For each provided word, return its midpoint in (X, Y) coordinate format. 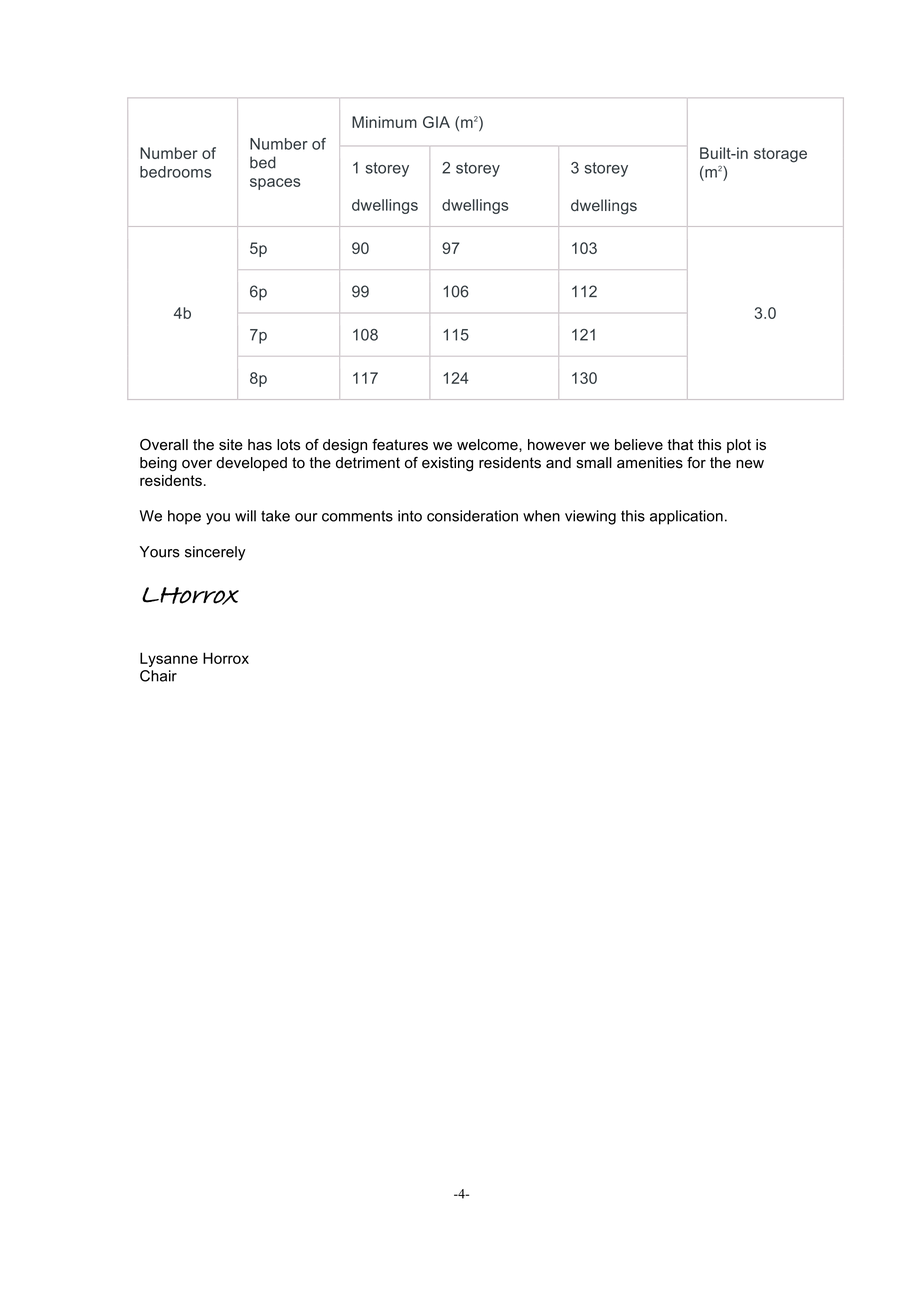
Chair (158, 676)
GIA (436, 122)
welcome (488, 445)
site (231, 445)
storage (780, 155)
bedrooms (175, 172)
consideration (472, 516)
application (686, 517)
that (680, 445)
